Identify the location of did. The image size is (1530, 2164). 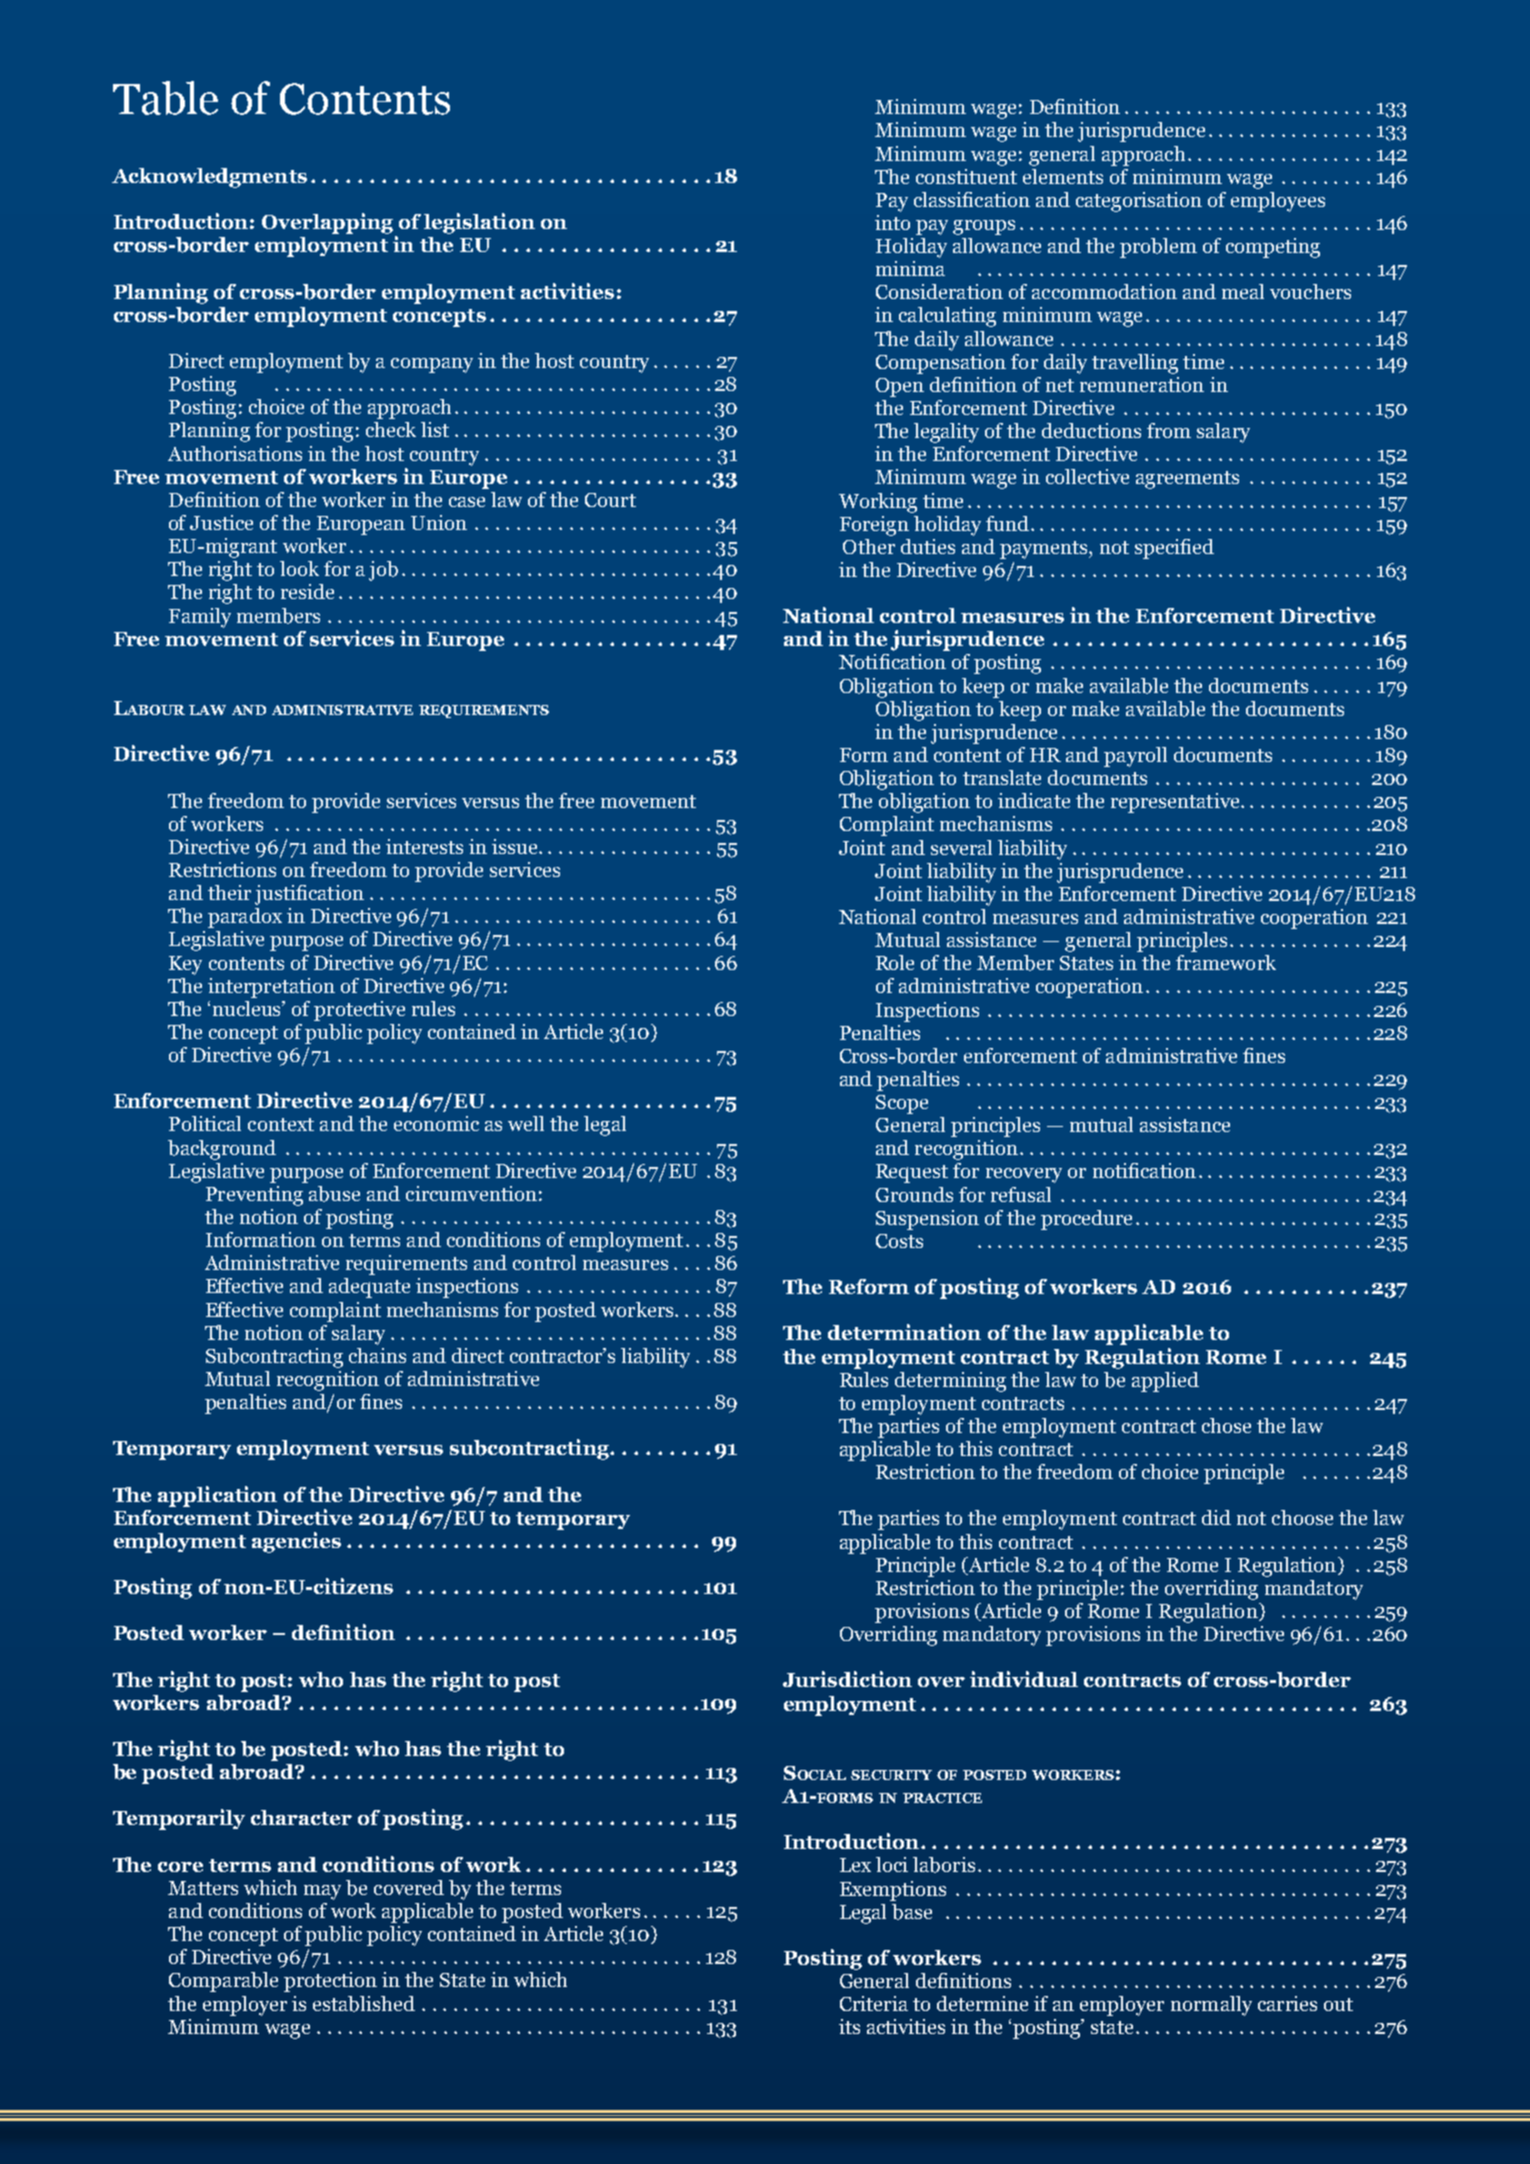
(1216, 1517).
